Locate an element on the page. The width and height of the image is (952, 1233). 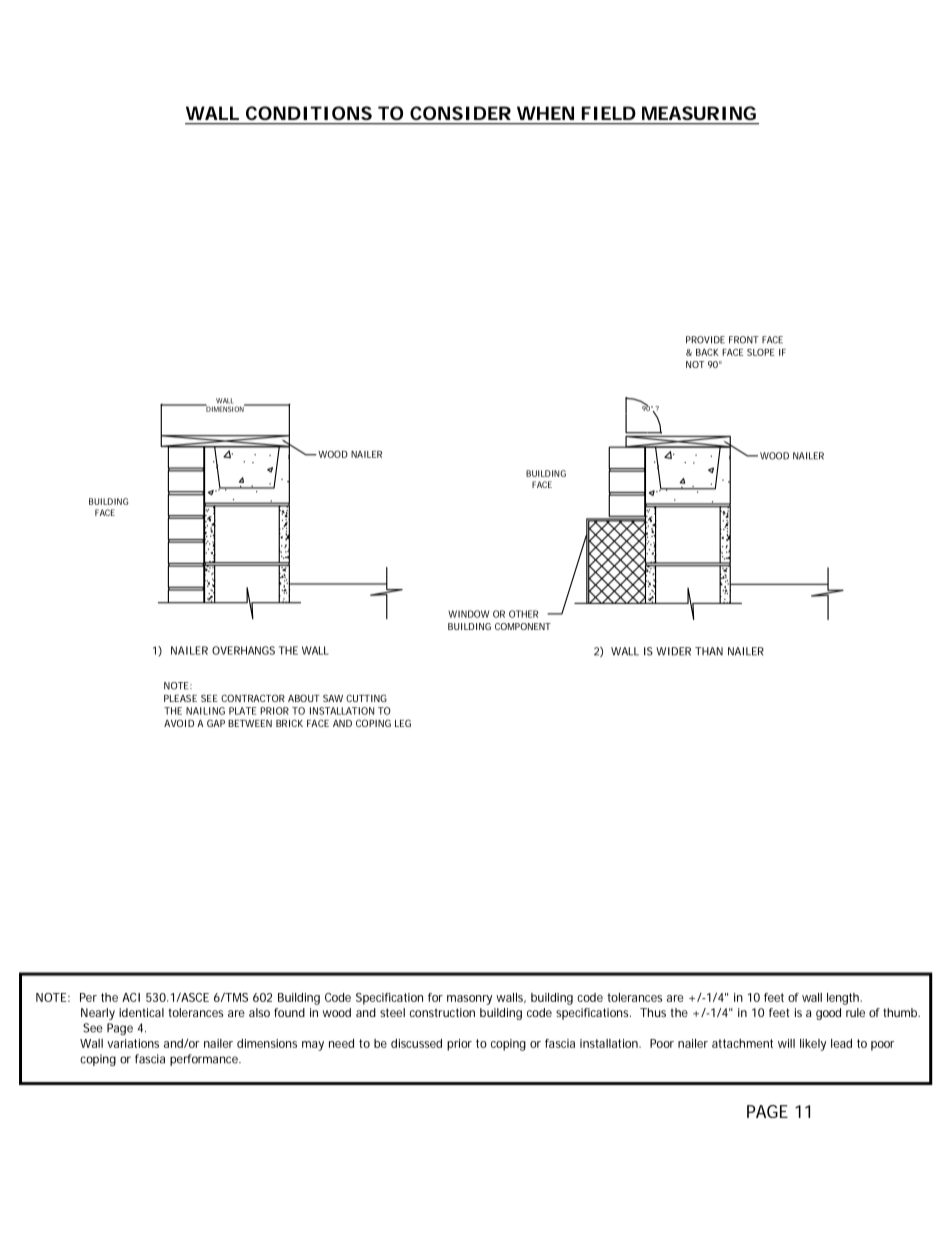
CONSIDER is located at coordinates (460, 113).
